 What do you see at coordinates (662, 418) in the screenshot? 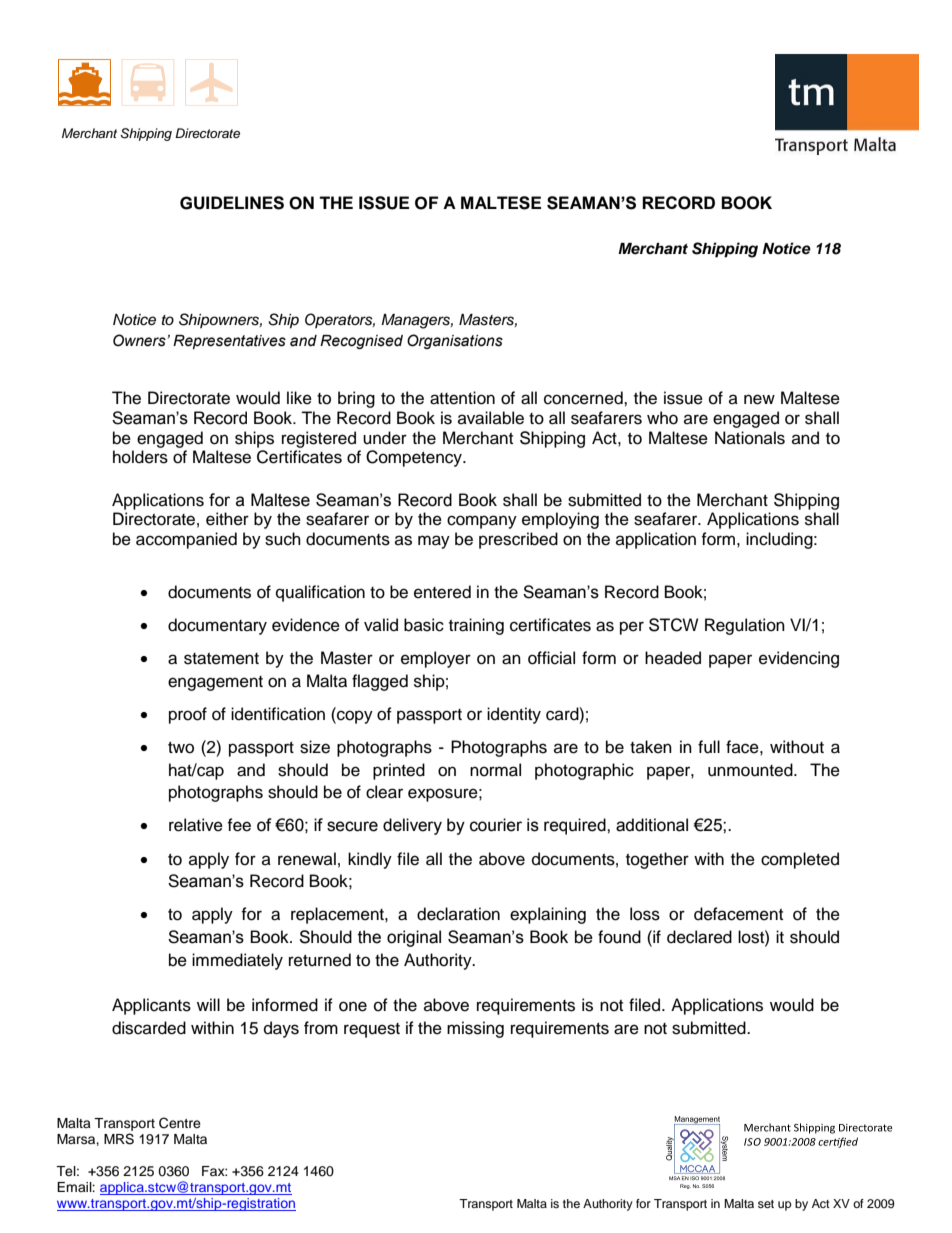
I see `who` at bounding box center [662, 418].
